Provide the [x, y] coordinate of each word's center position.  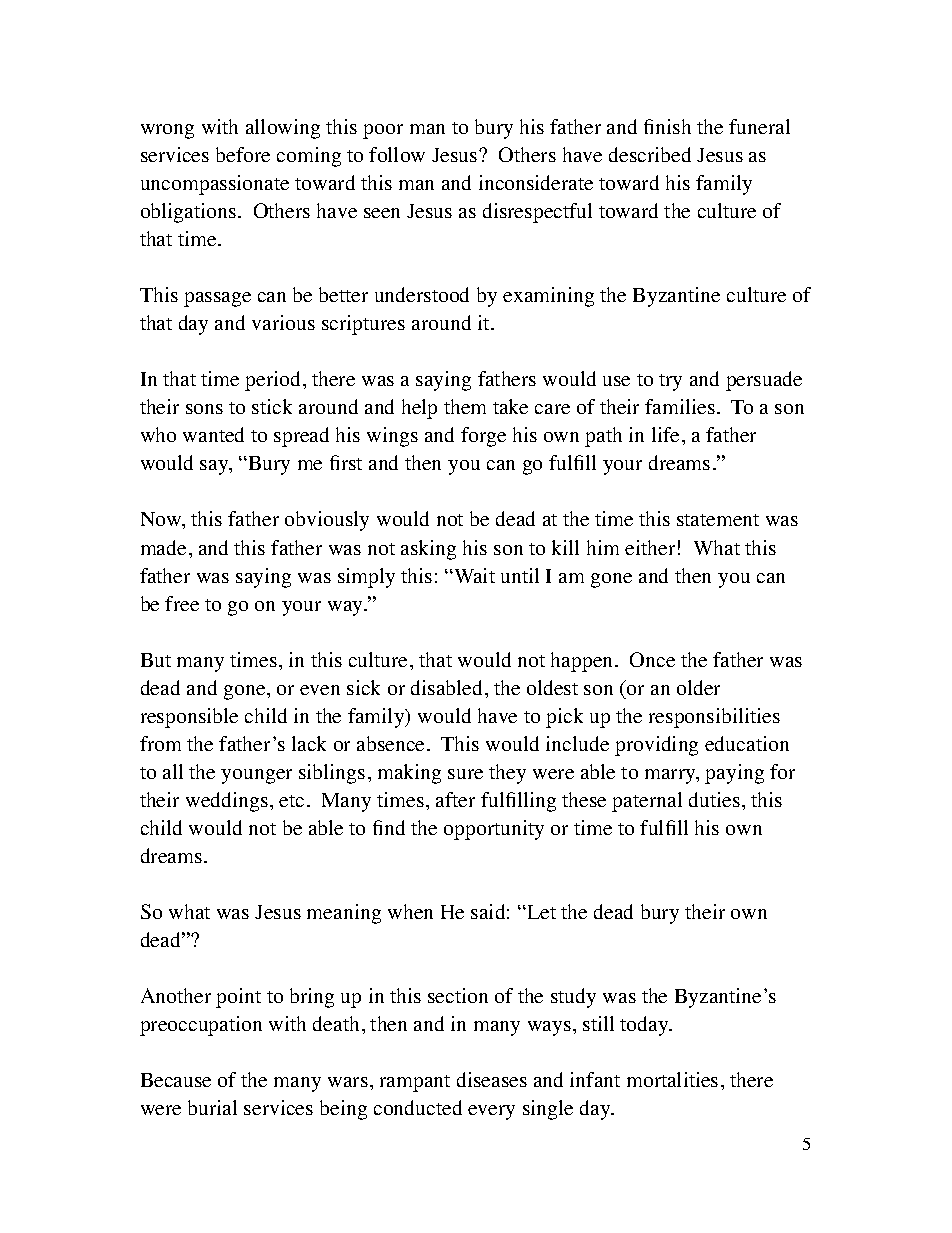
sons [204, 409]
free [182, 603]
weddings [227, 802]
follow [397, 154]
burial [212, 1107]
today [645, 1026]
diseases [492, 1079]
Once [652, 659]
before [243, 154]
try [670, 382]
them [465, 406]
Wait [473, 575]
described [650, 154]
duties [714, 799]
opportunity [494, 830]
